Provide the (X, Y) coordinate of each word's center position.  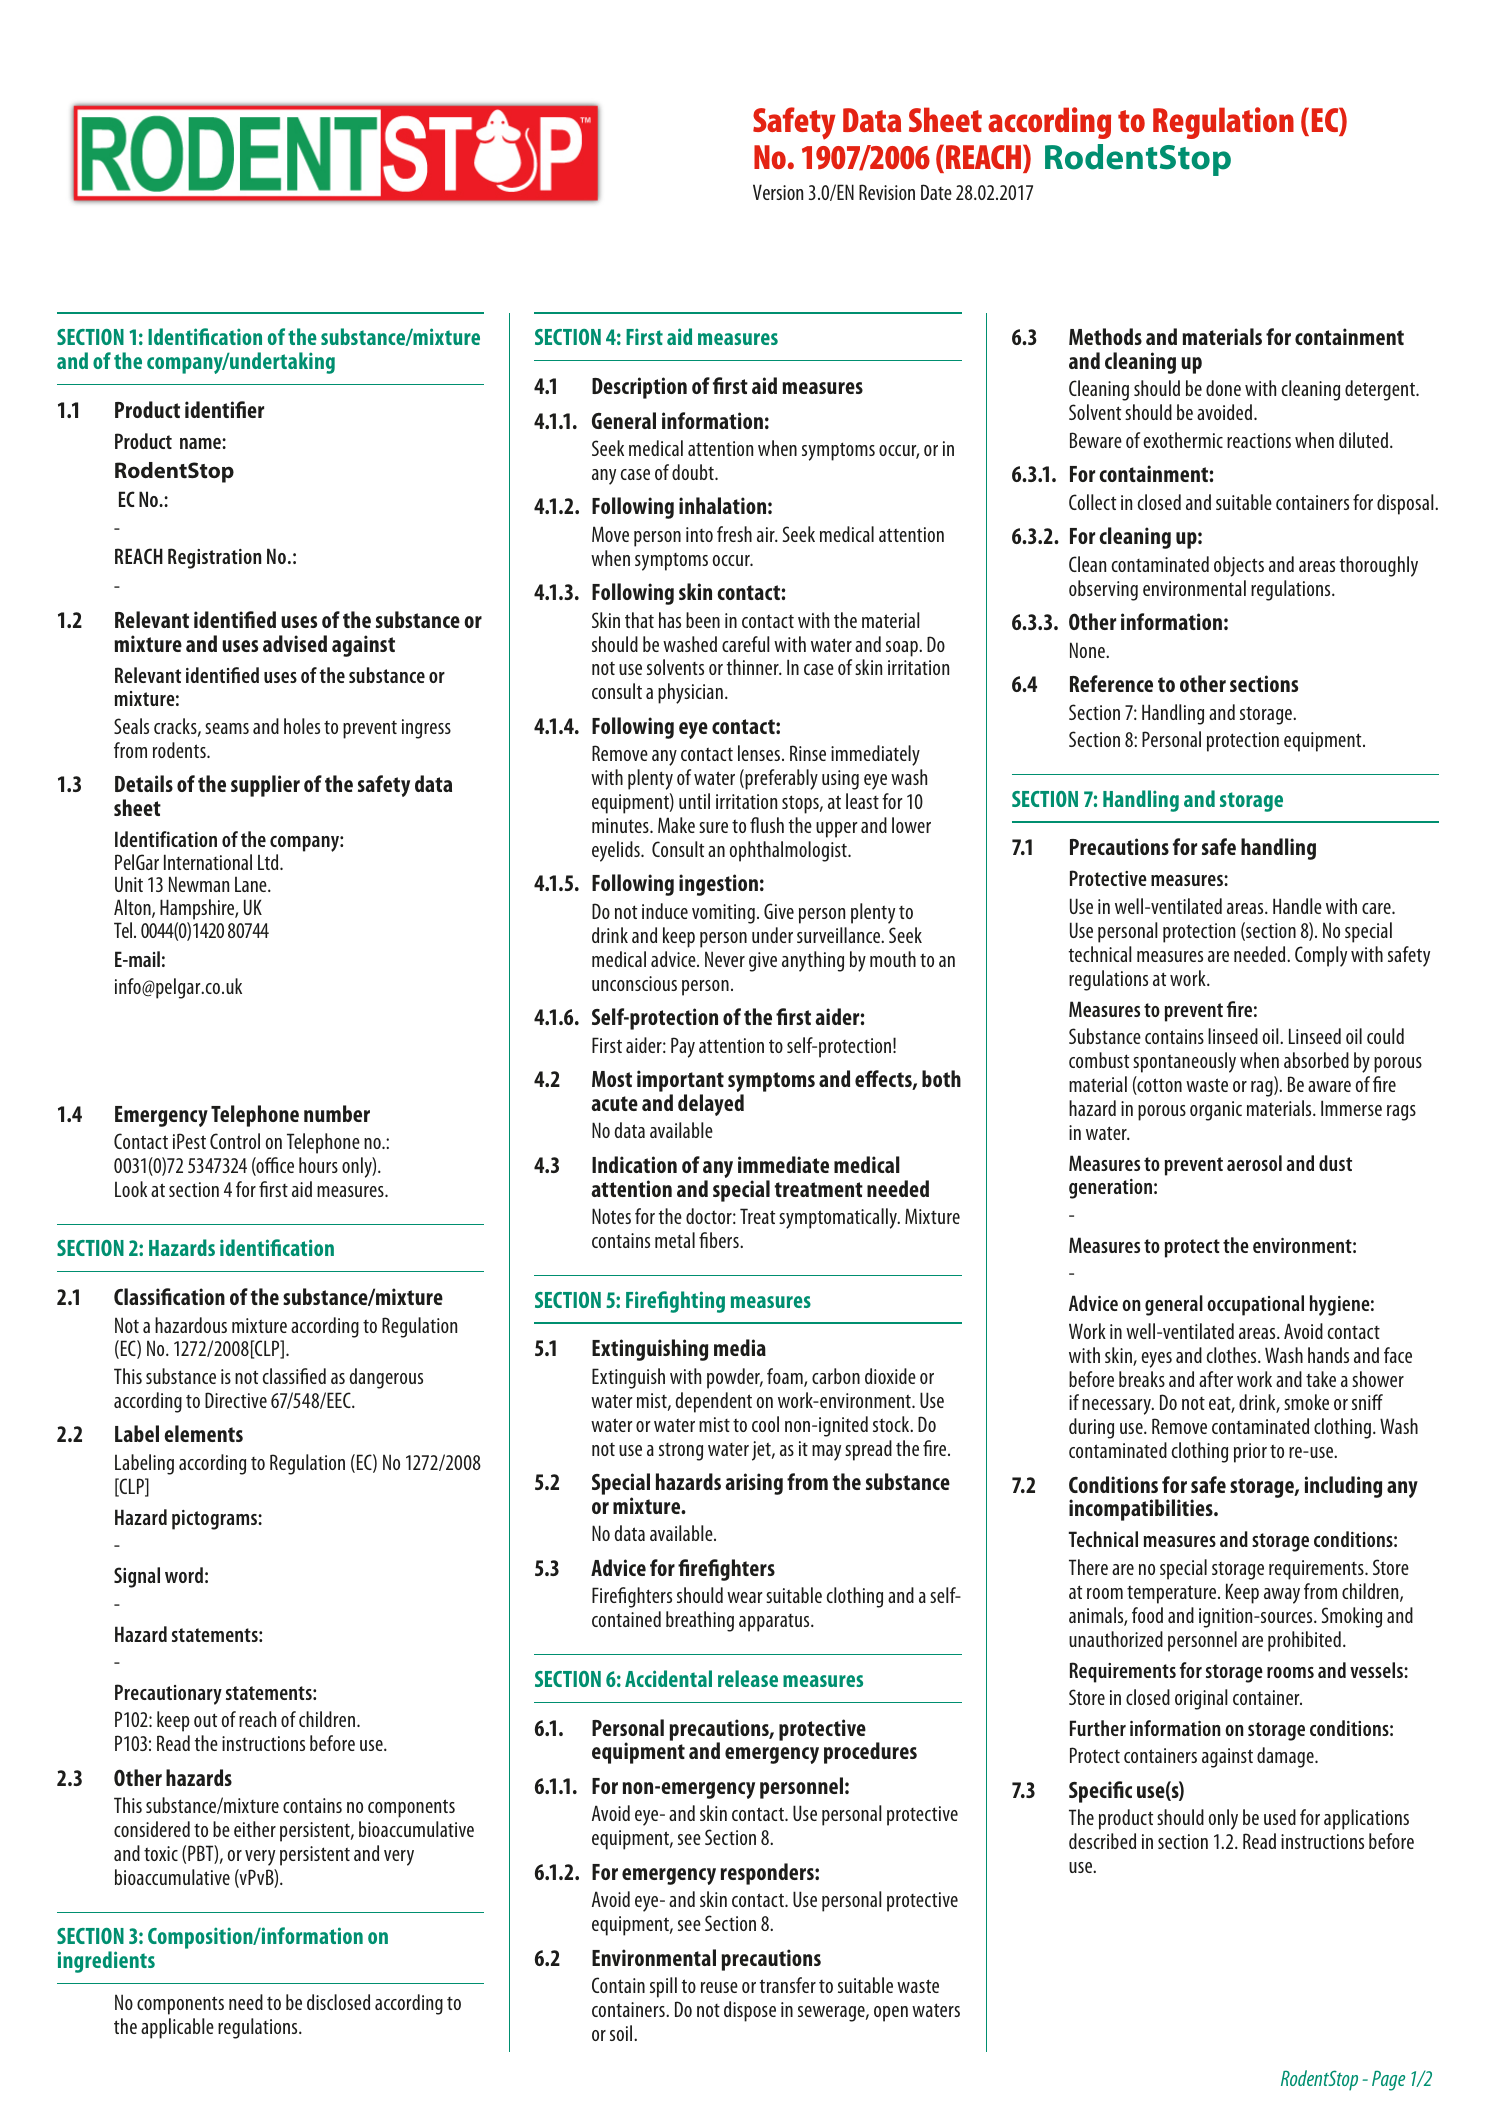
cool (765, 1424)
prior (1250, 1453)
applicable (177, 2028)
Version (778, 192)
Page (1388, 2081)
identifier (224, 409)
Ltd (269, 862)
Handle (1297, 906)
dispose (750, 2011)
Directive (236, 1400)
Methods (1105, 336)
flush (767, 825)
